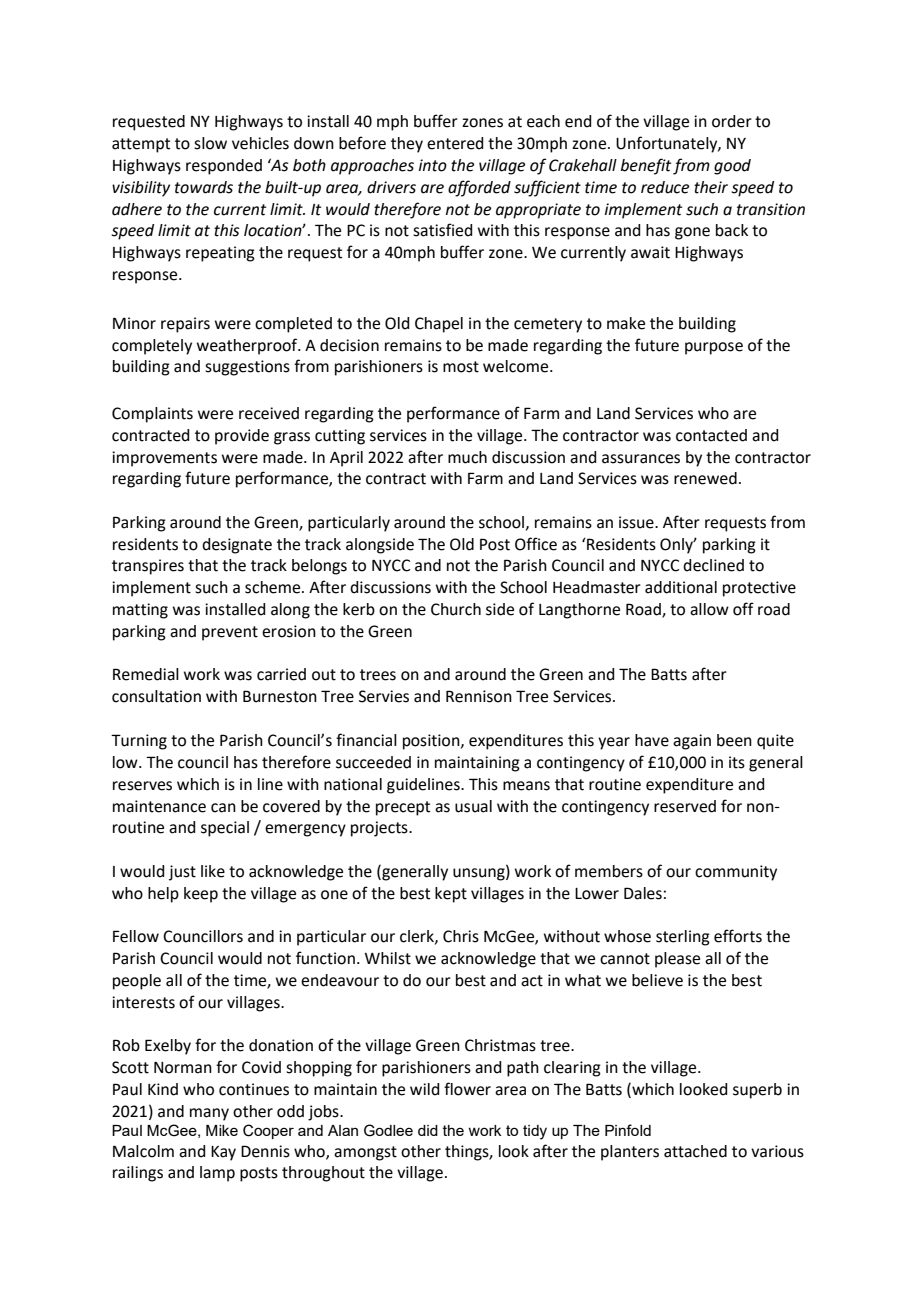  Describe the element at coordinates (210, 143) in the document. I see `slow` at that location.
